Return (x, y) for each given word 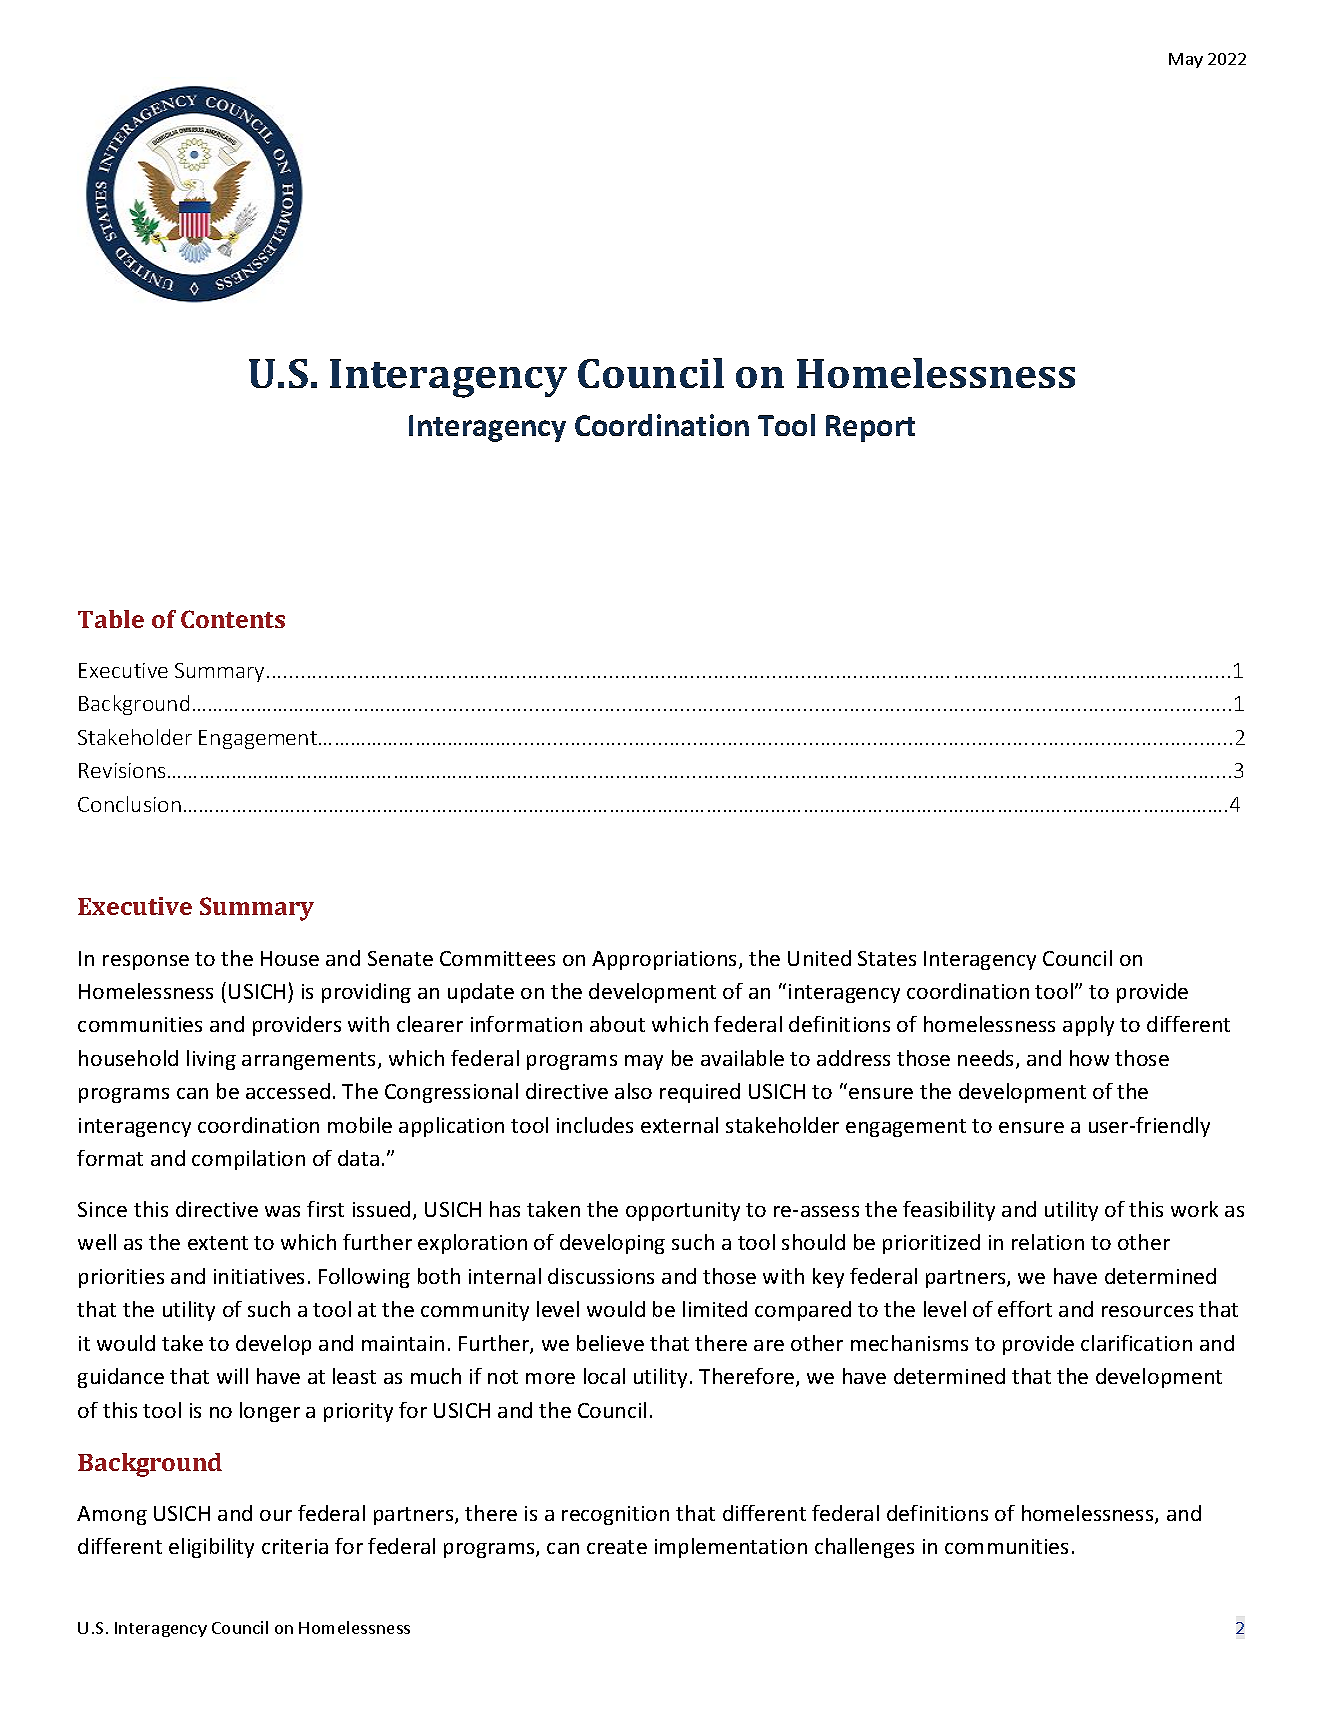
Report (870, 428)
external (679, 1125)
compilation (248, 1160)
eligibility (211, 1548)
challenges (864, 1548)
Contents (233, 619)
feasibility (949, 1211)
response (146, 962)
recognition (615, 1515)
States (887, 958)
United (819, 958)
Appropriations (666, 960)
